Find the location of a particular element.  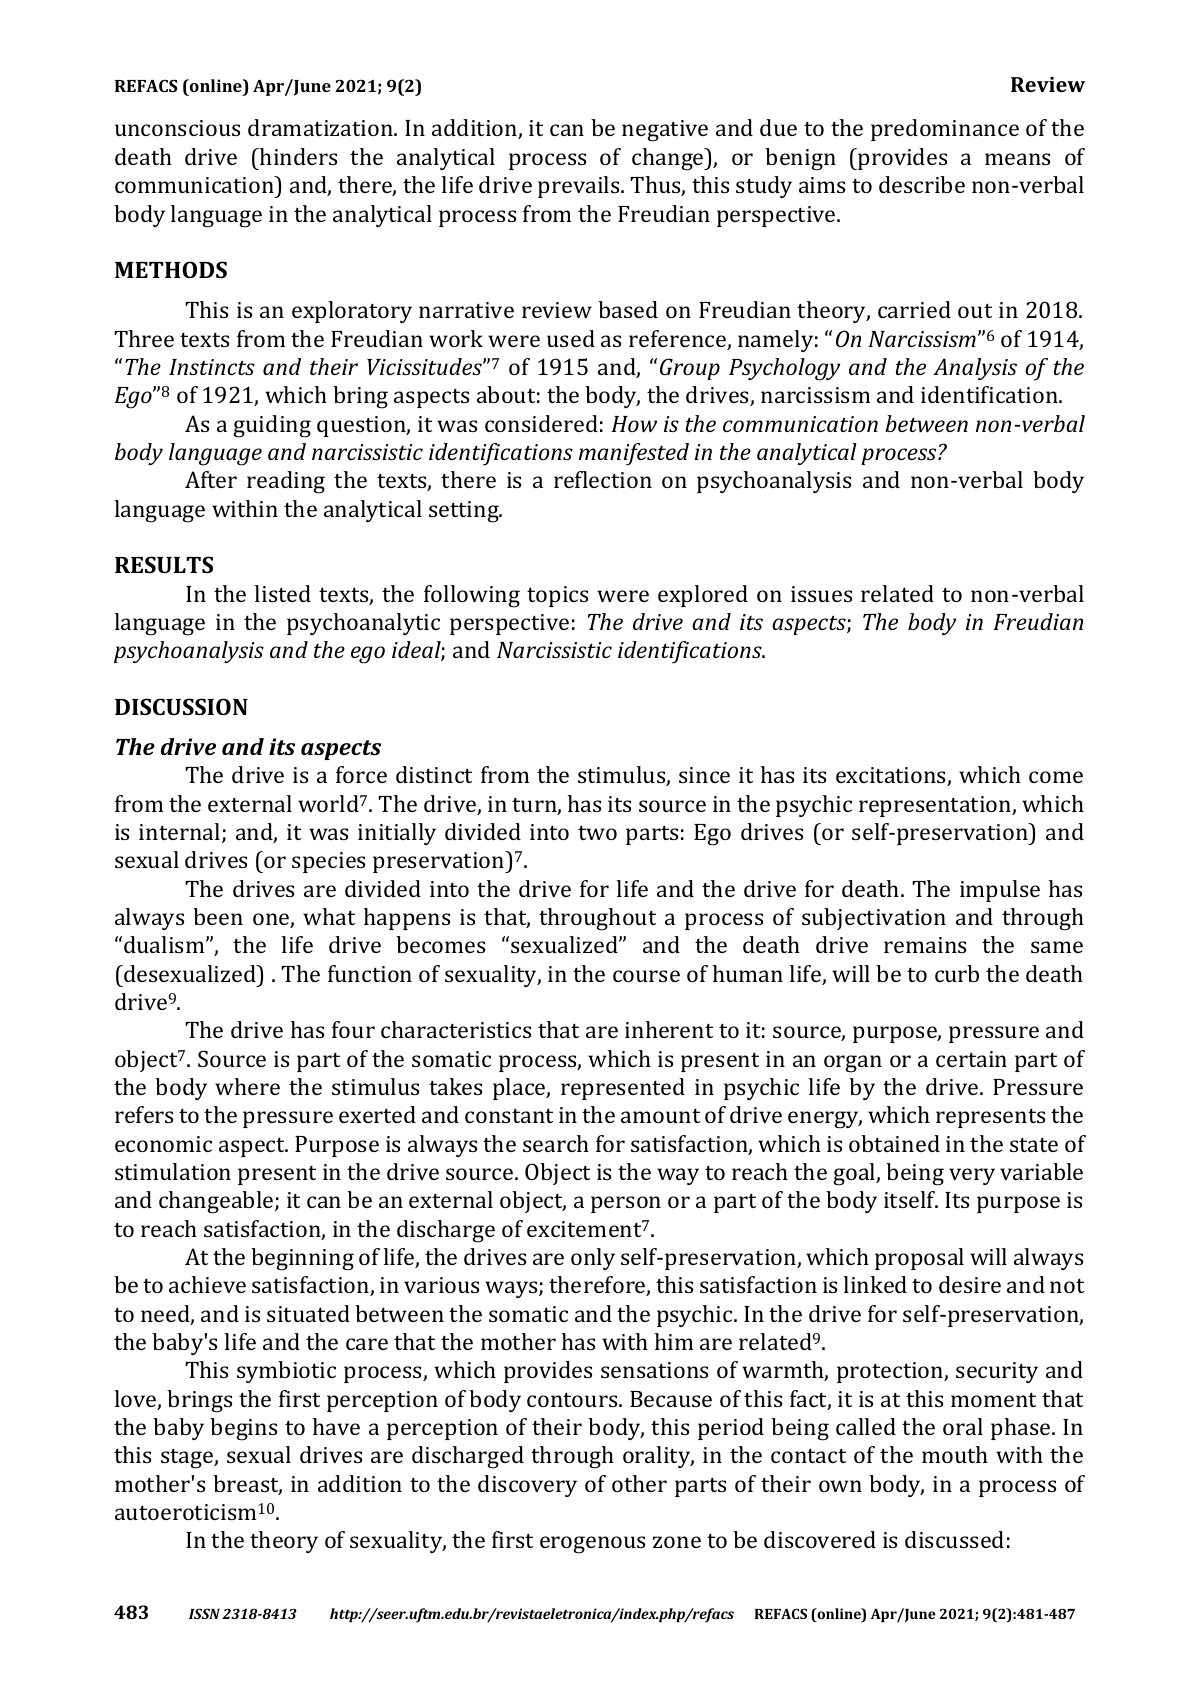

two is located at coordinates (597, 833).
